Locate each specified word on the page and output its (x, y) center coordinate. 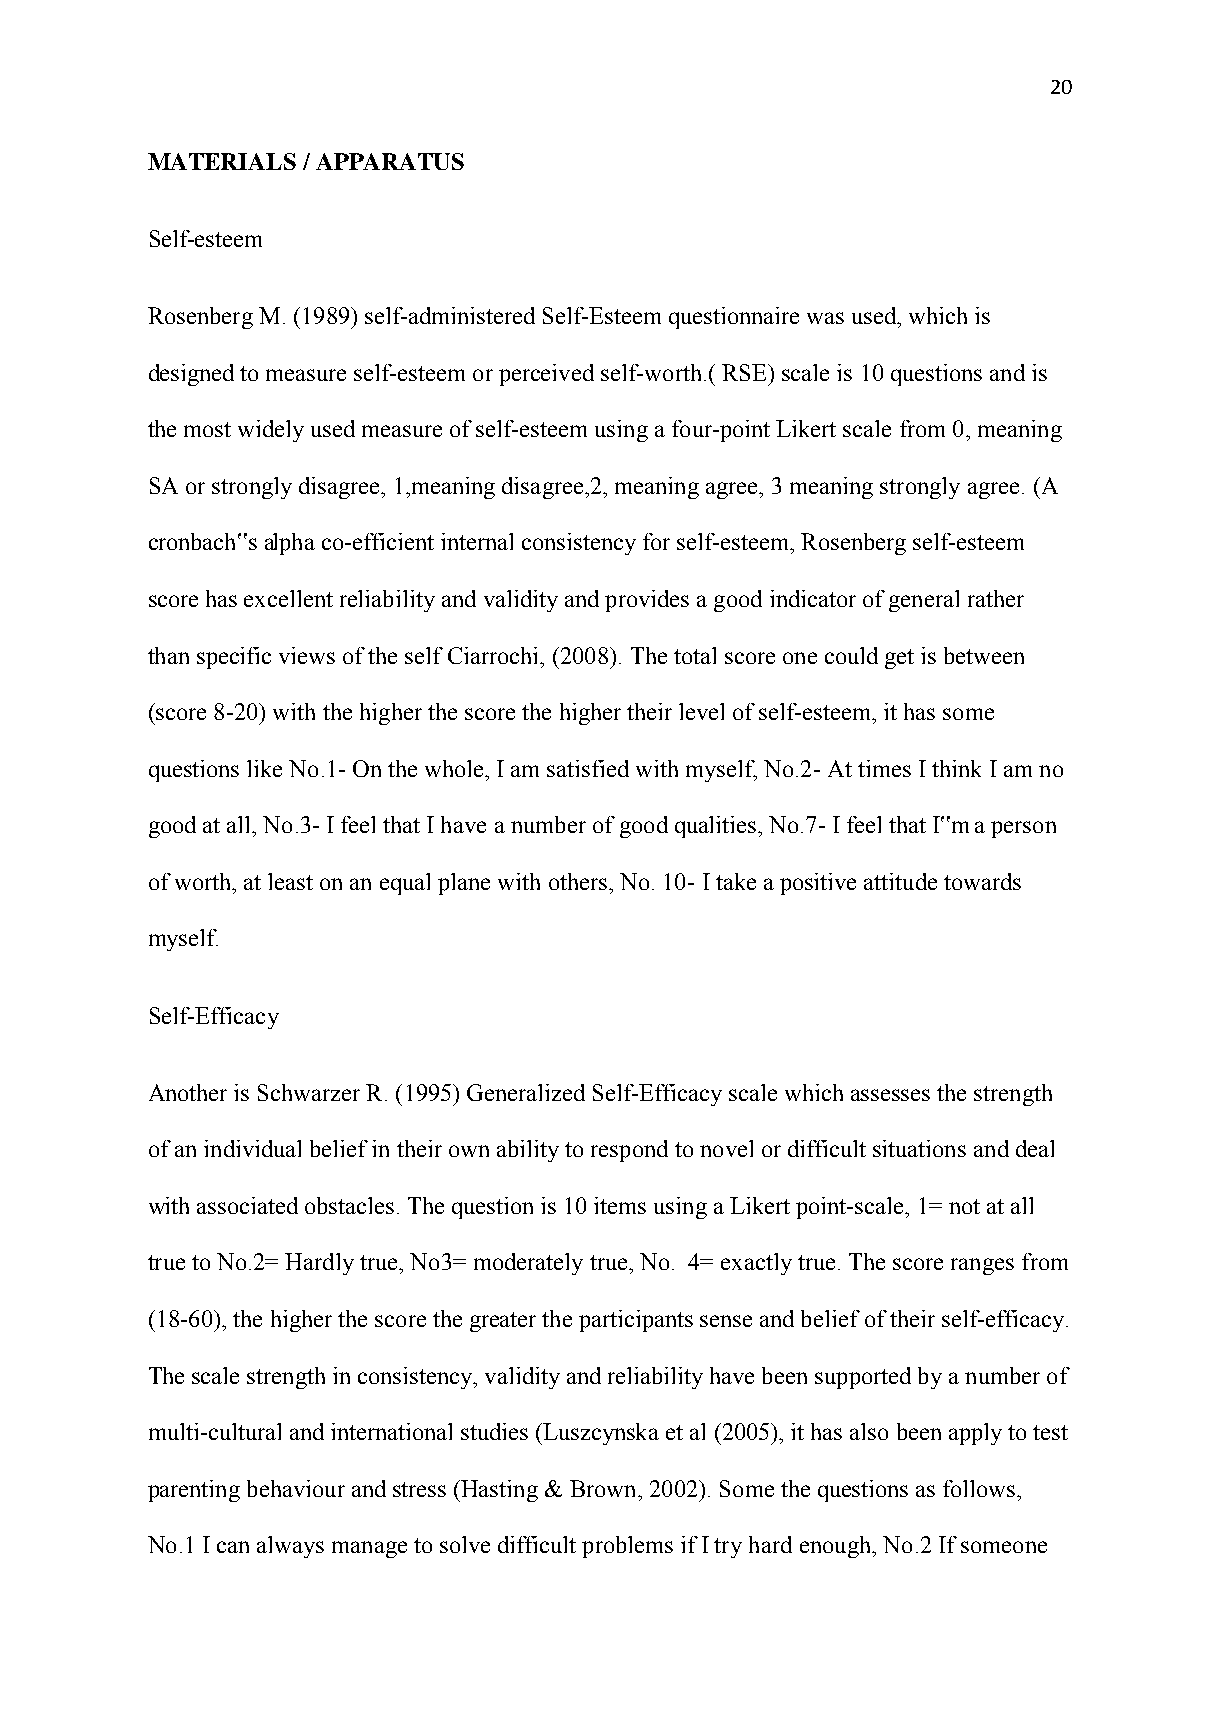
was (825, 318)
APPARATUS (390, 161)
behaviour (296, 1488)
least (290, 881)
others (578, 881)
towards (982, 881)
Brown (604, 1488)
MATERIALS (222, 161)
